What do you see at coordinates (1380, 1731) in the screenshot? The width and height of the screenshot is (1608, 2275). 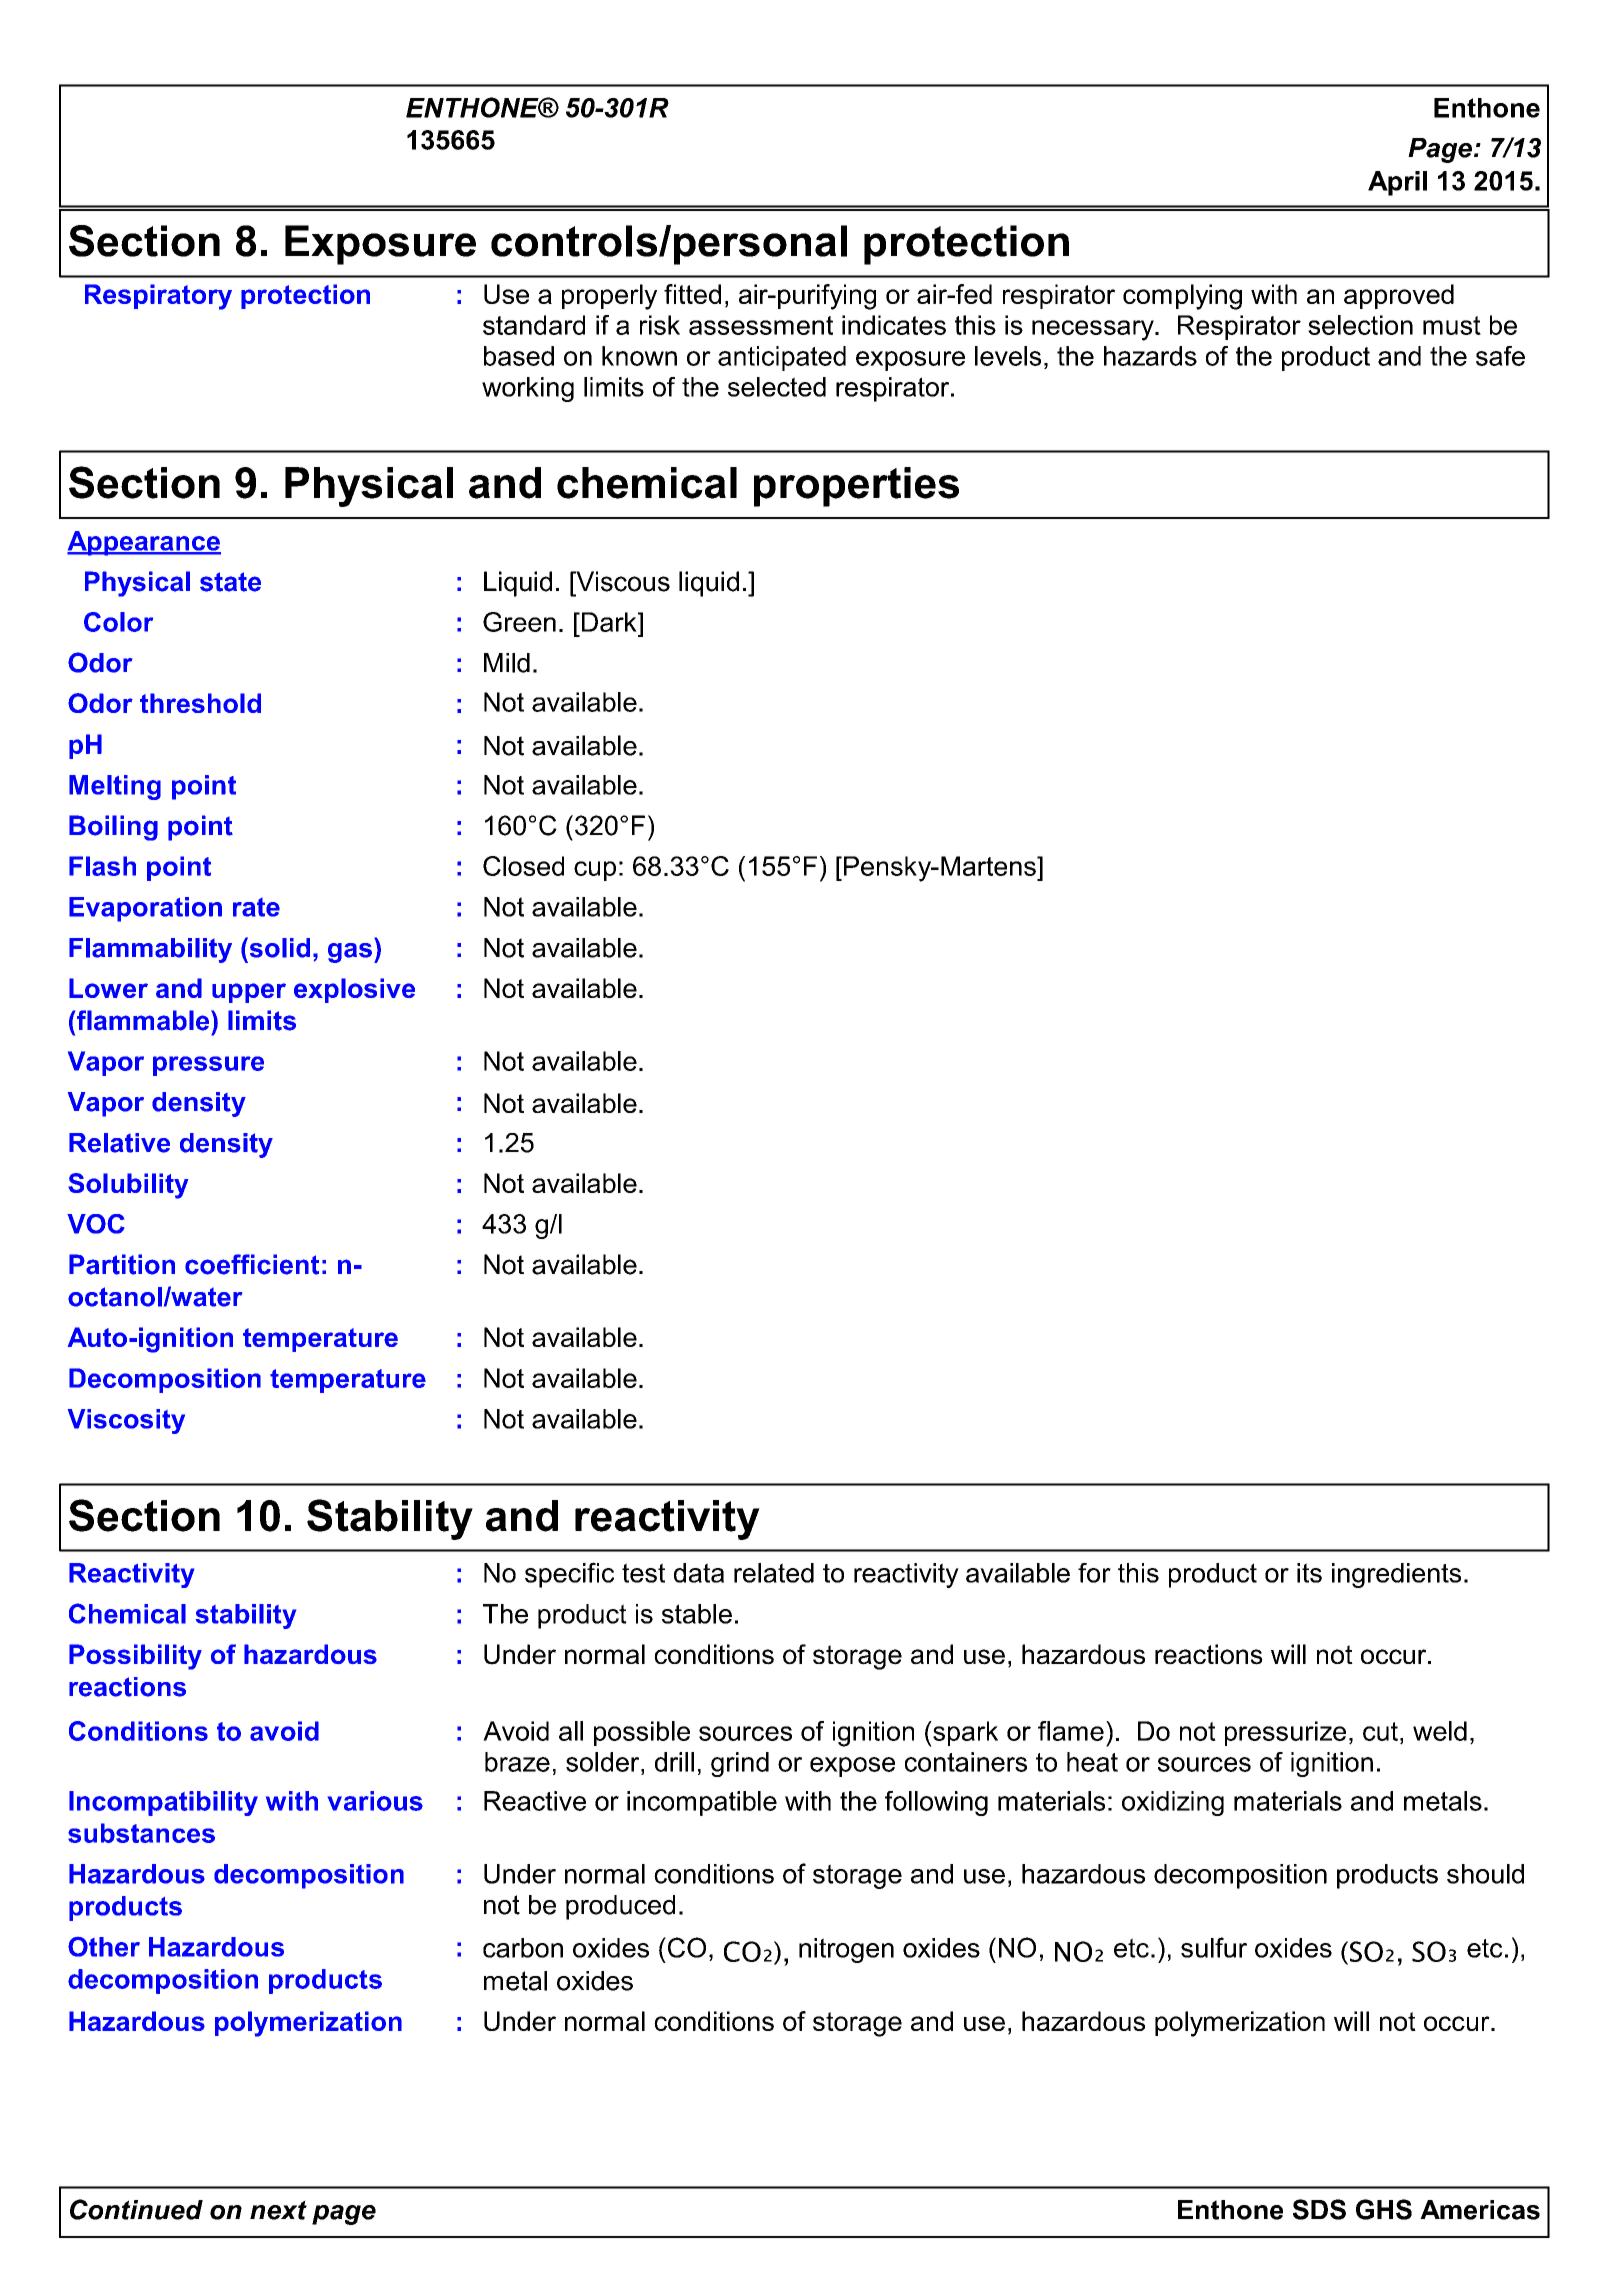 I see `cut` at bounding box center [1380, 1731].
